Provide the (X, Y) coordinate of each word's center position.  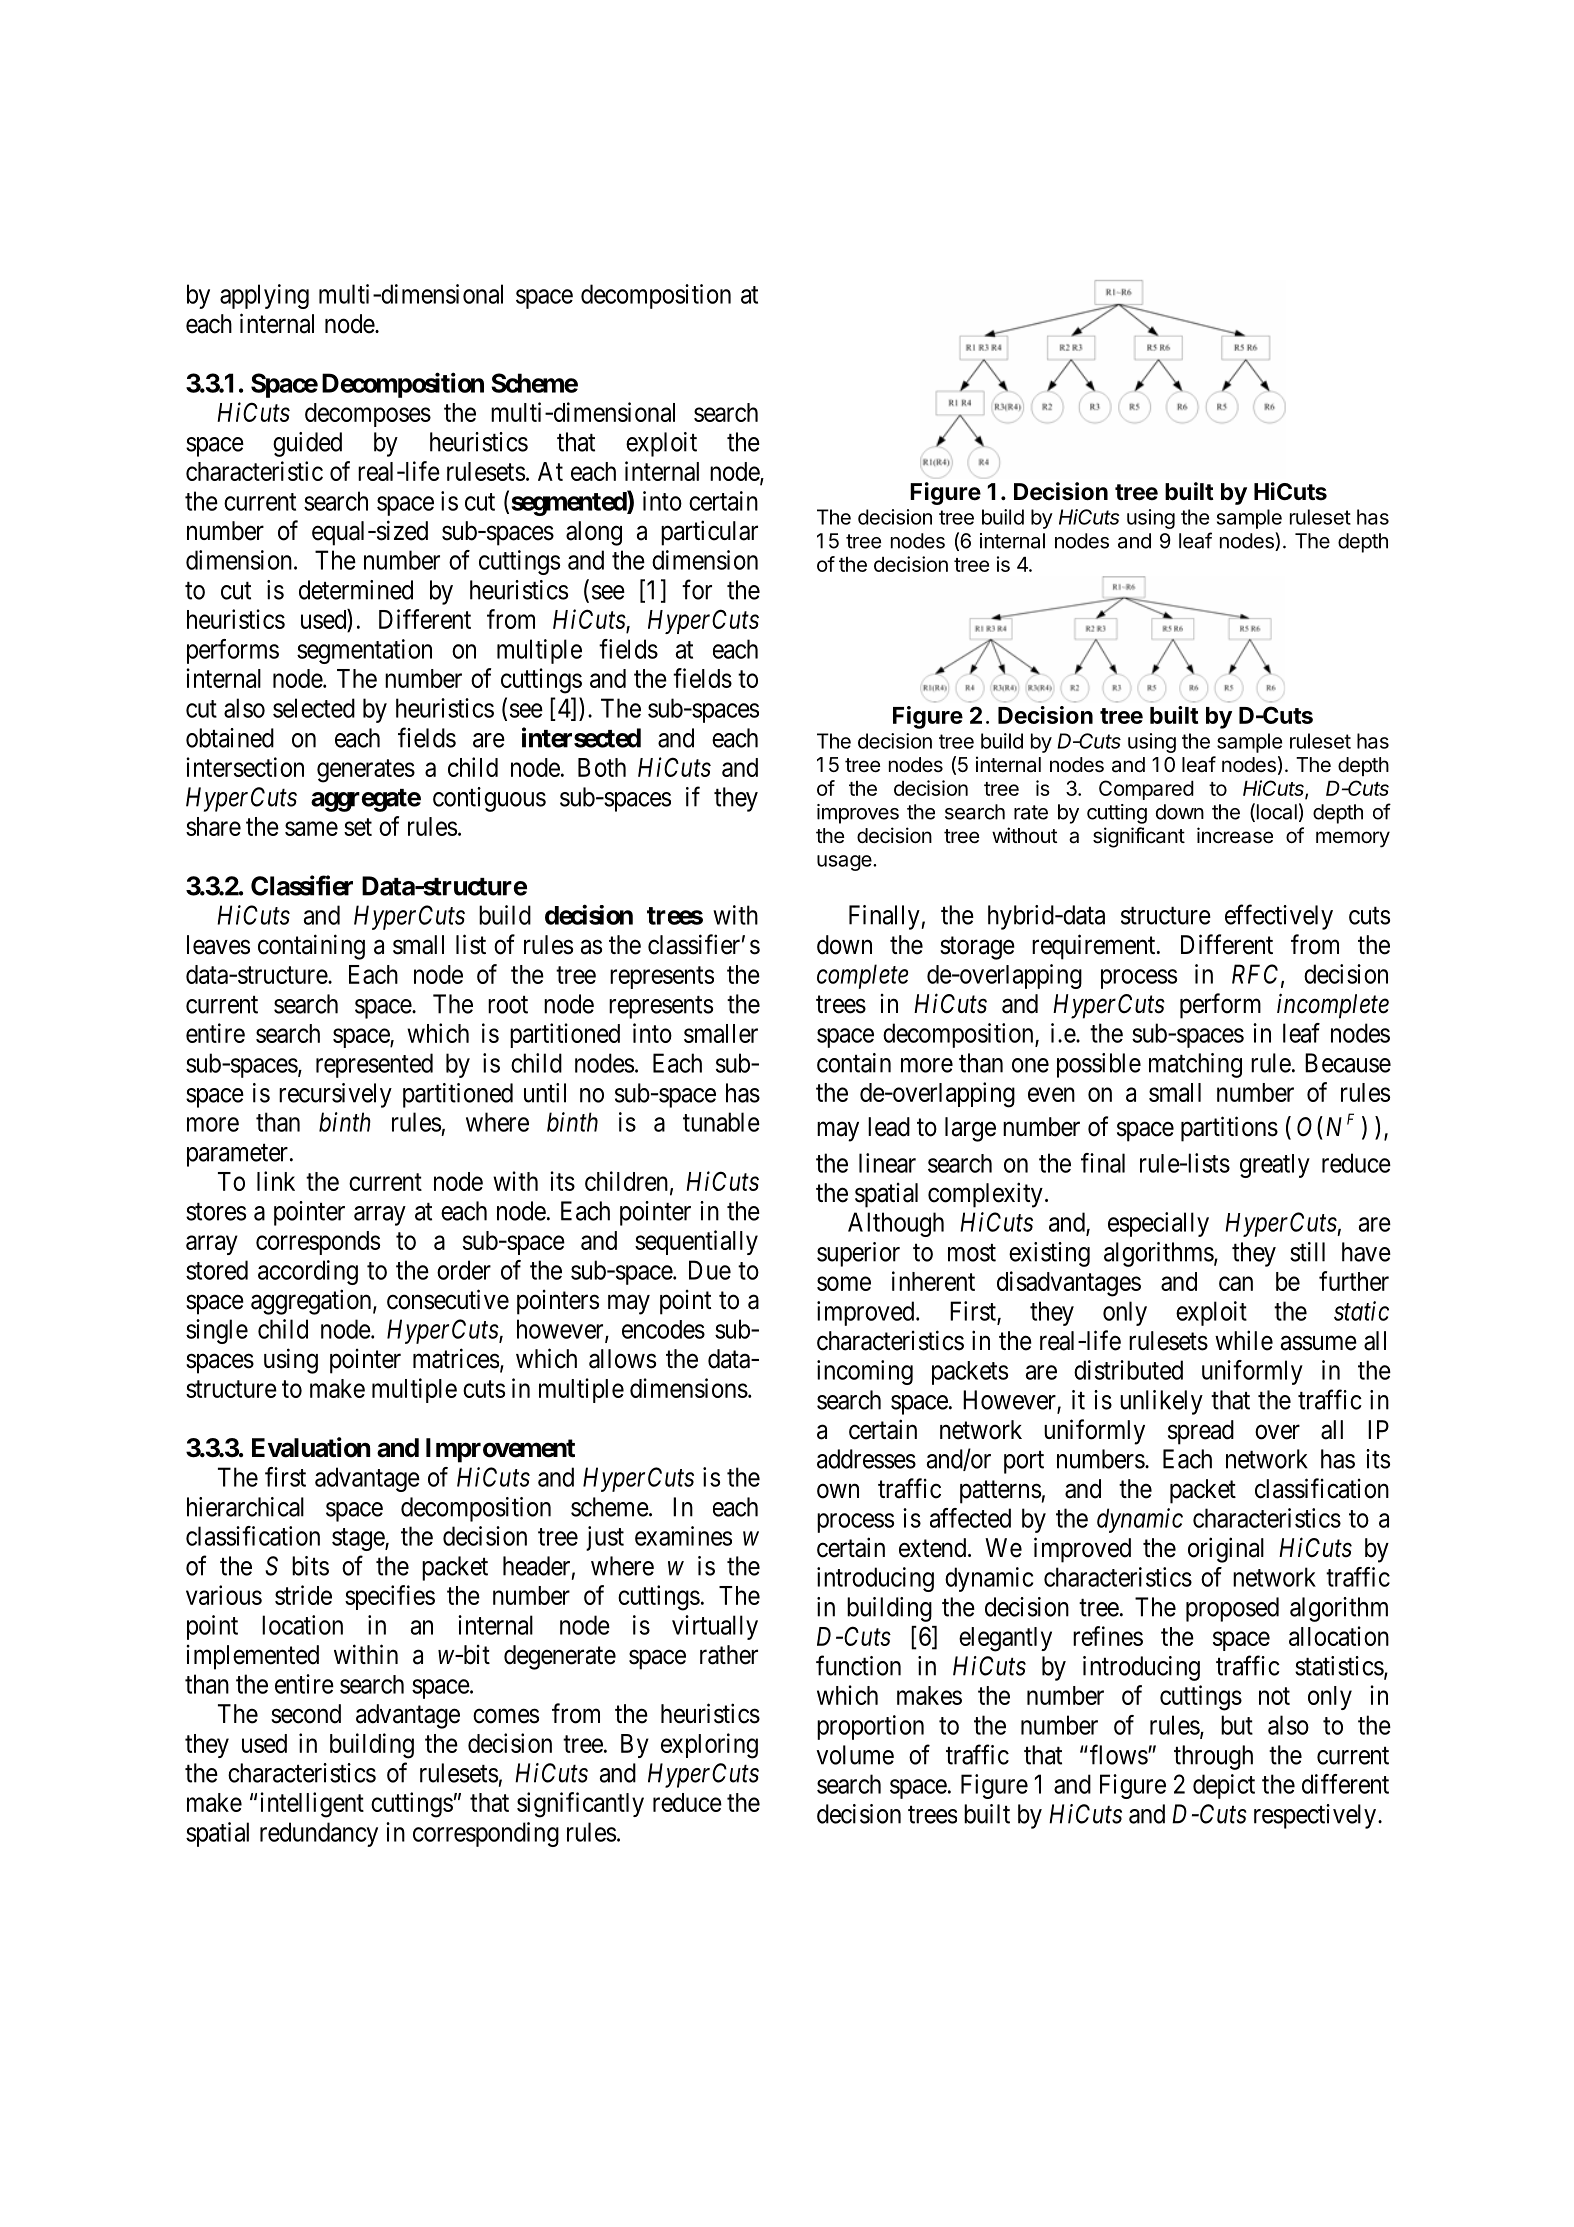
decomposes (368, 415)
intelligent (312, 1805)
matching (1195, 1065)
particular (709, 533)
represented (374, 1065)
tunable (721, 1122)
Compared (1146, 790)
